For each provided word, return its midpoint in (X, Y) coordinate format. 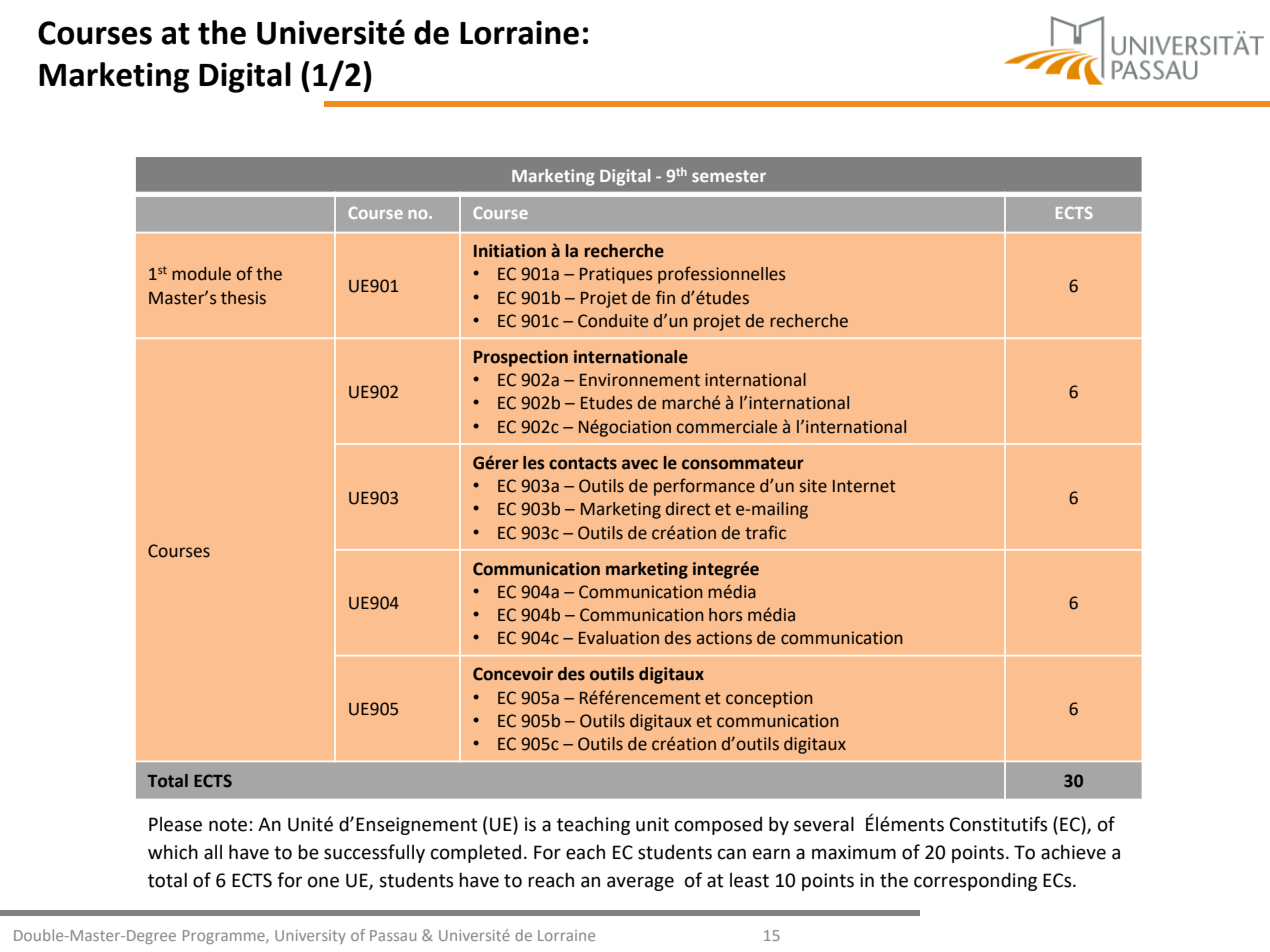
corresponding (975, 881)
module (201, 274)
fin (665, 297)
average (640, 883)
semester (729, 176)
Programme (225, 937)
